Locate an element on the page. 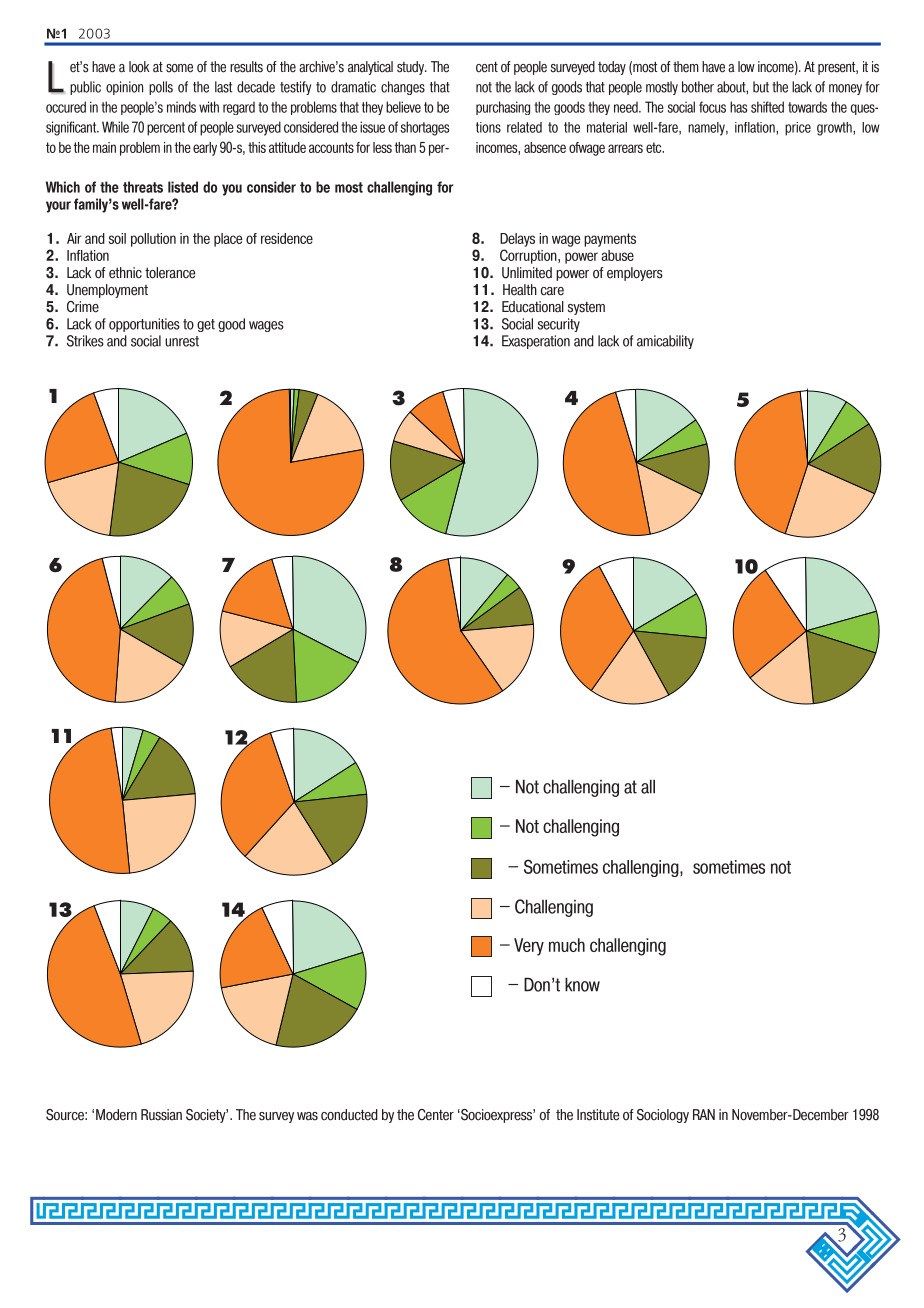 The width and height of the document is (924, 1308). system is located at coordinates (586, 308).
